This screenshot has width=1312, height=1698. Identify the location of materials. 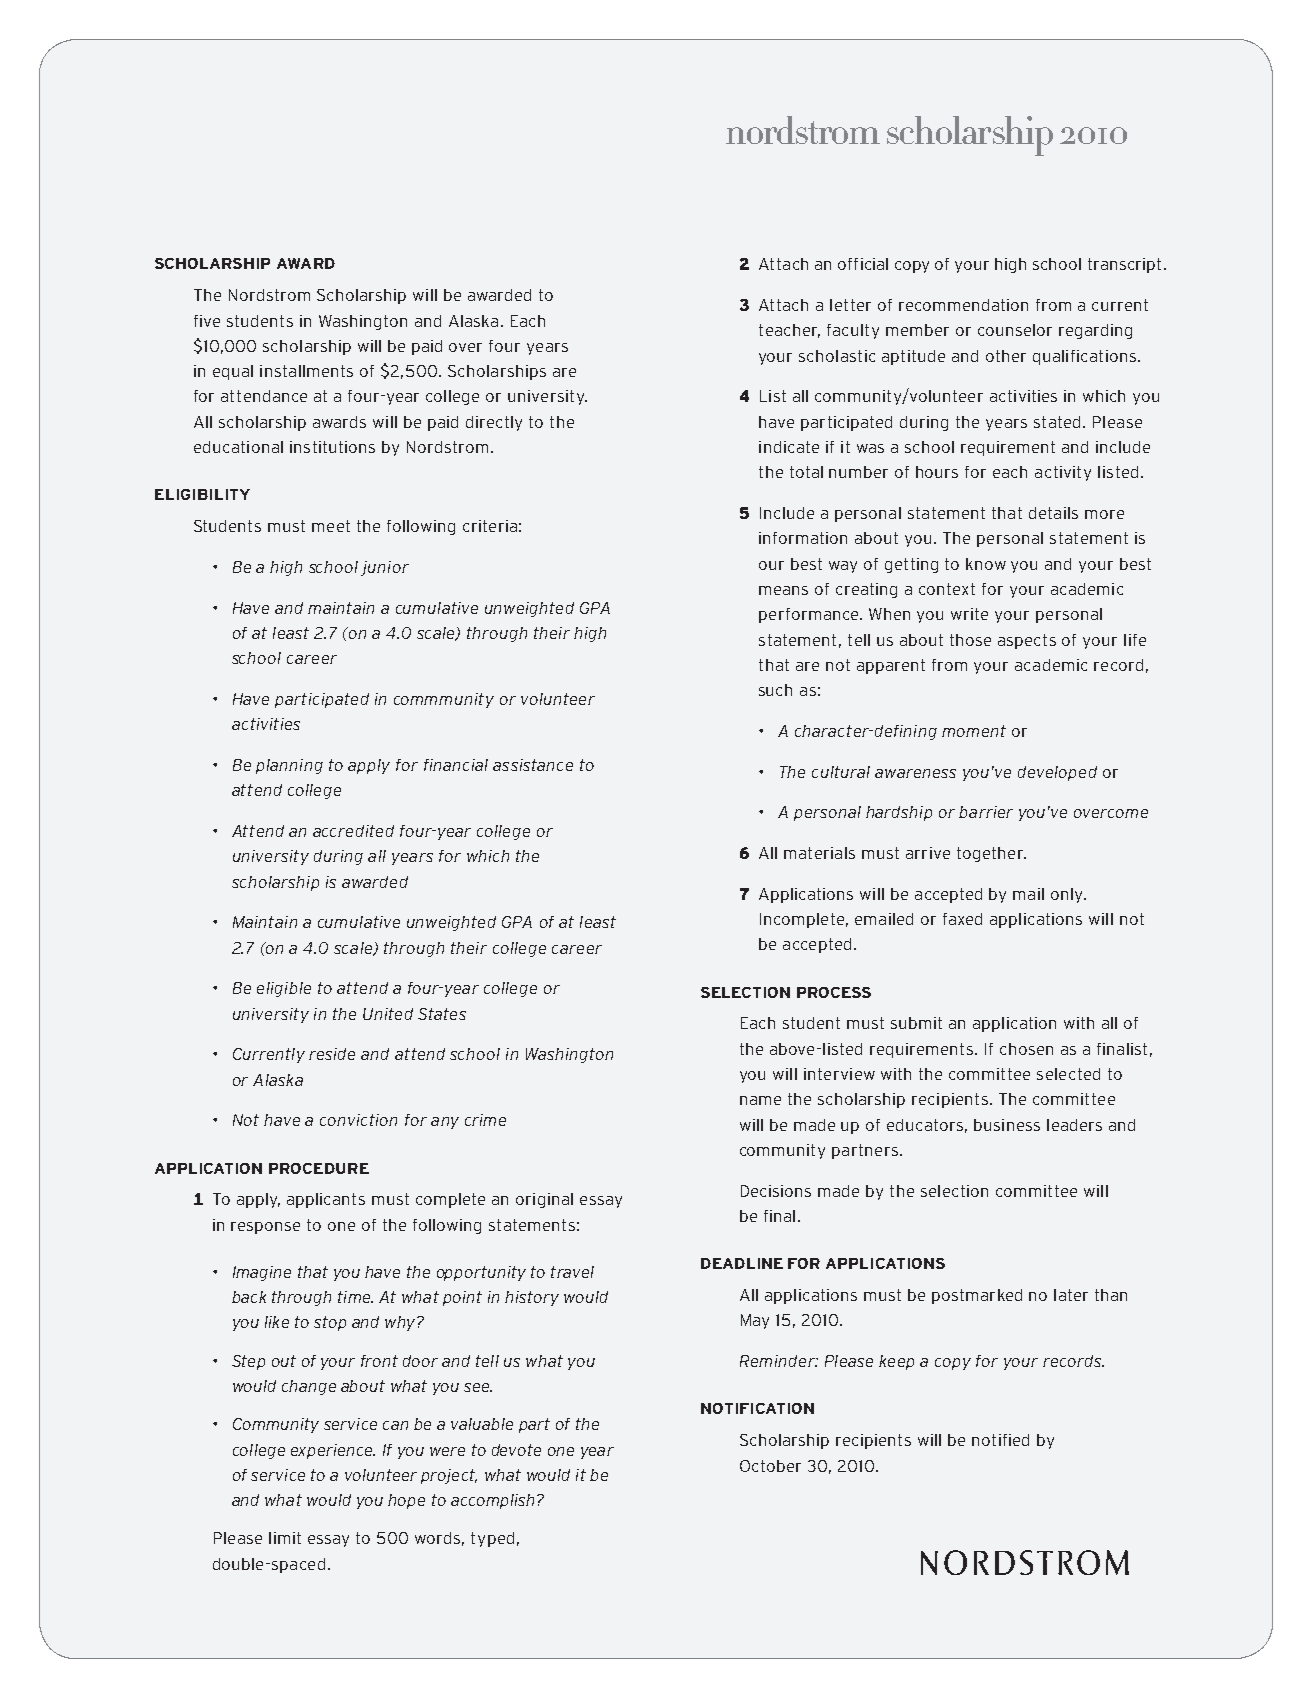
(819, 853).
